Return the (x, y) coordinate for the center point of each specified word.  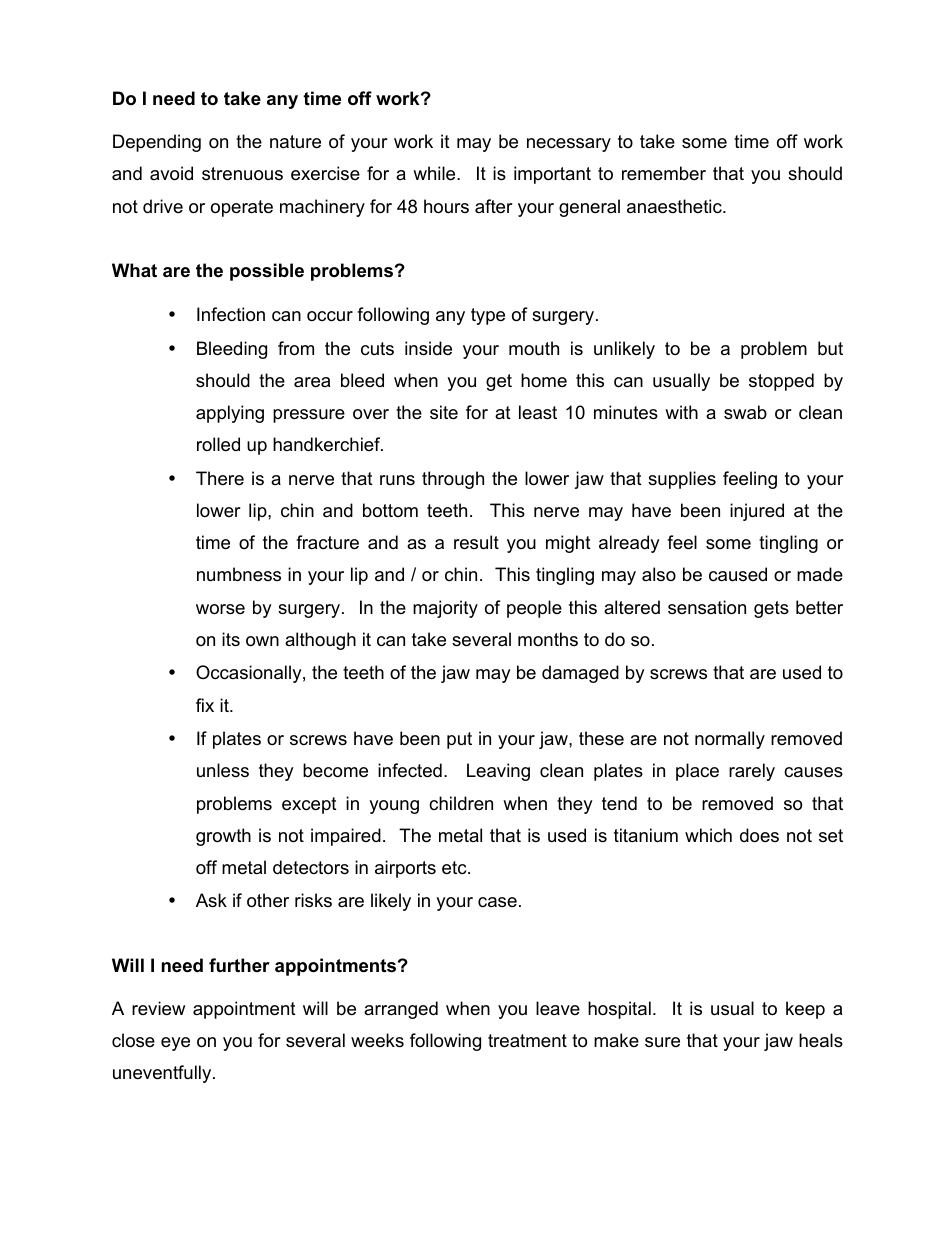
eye (175, 1044)
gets (771, 609)
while (435, 173)
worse (220, 609)
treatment (527, 1041)
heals (821, 1040)
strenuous (242, 174)
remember (664, 173)
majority (445, 609)
